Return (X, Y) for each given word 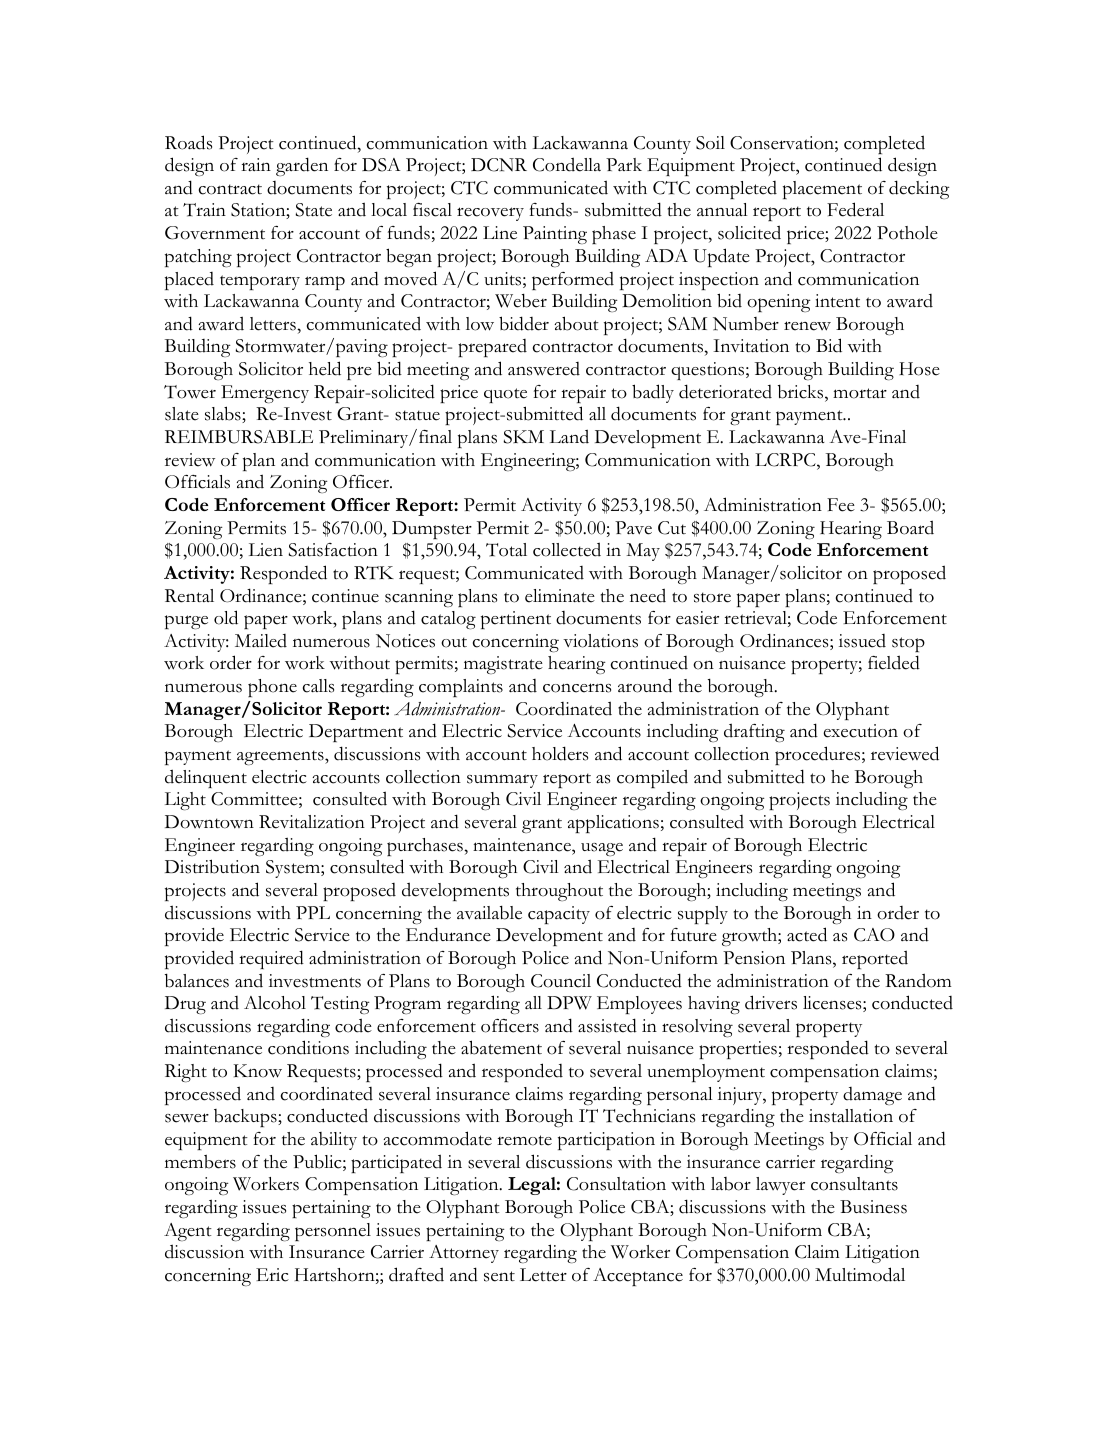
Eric (272, 1275)
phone (272, 688)
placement (822, 190)
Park (624, 164)
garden (302, 166)
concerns (577, 688)
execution (860, 731)
